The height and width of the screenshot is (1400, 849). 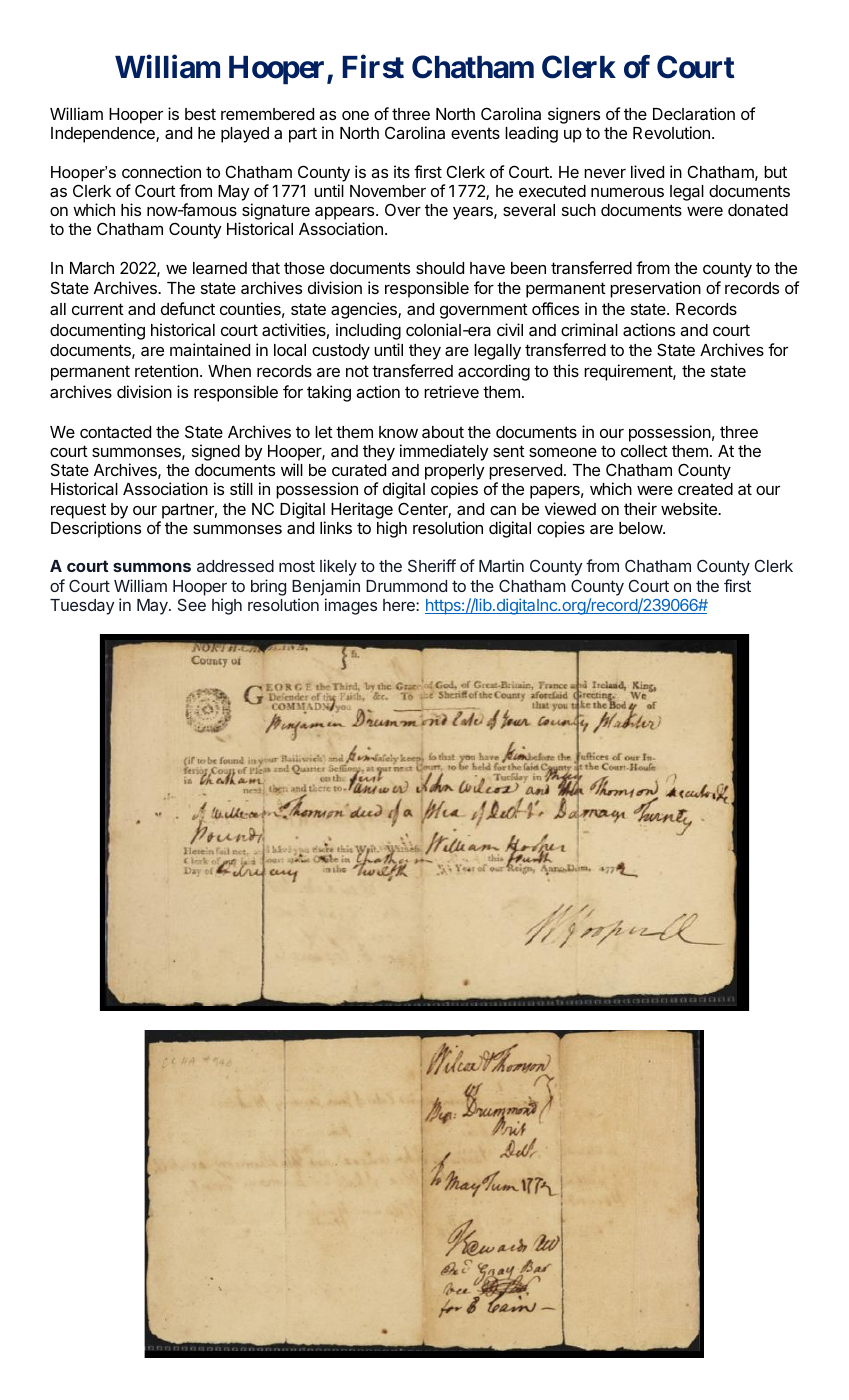 What do you see at coordinates (166, 370) in the screenshot?
I see `retention` at bounding box center [166, 370].
